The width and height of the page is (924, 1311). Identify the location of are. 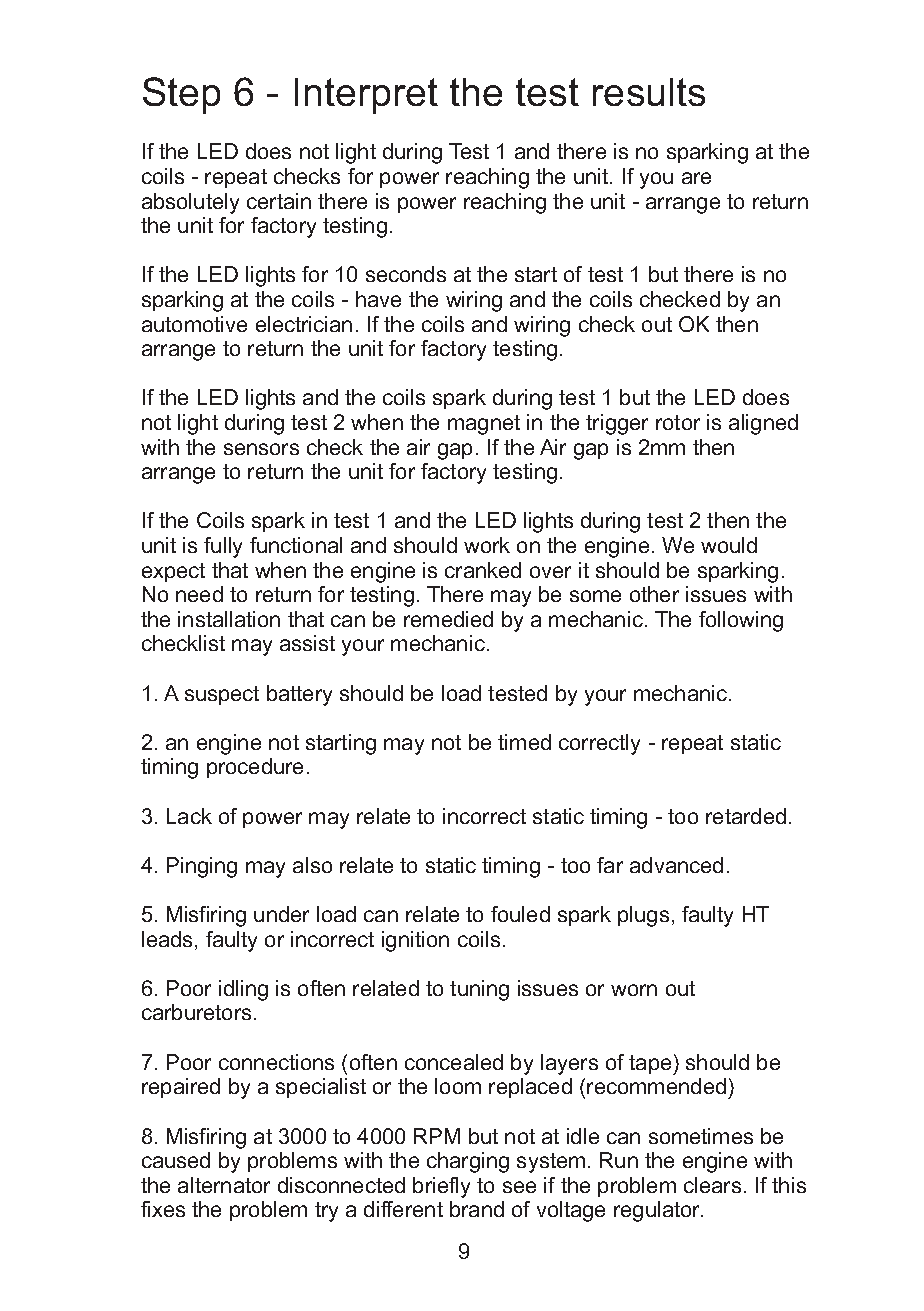
(696, 178).
